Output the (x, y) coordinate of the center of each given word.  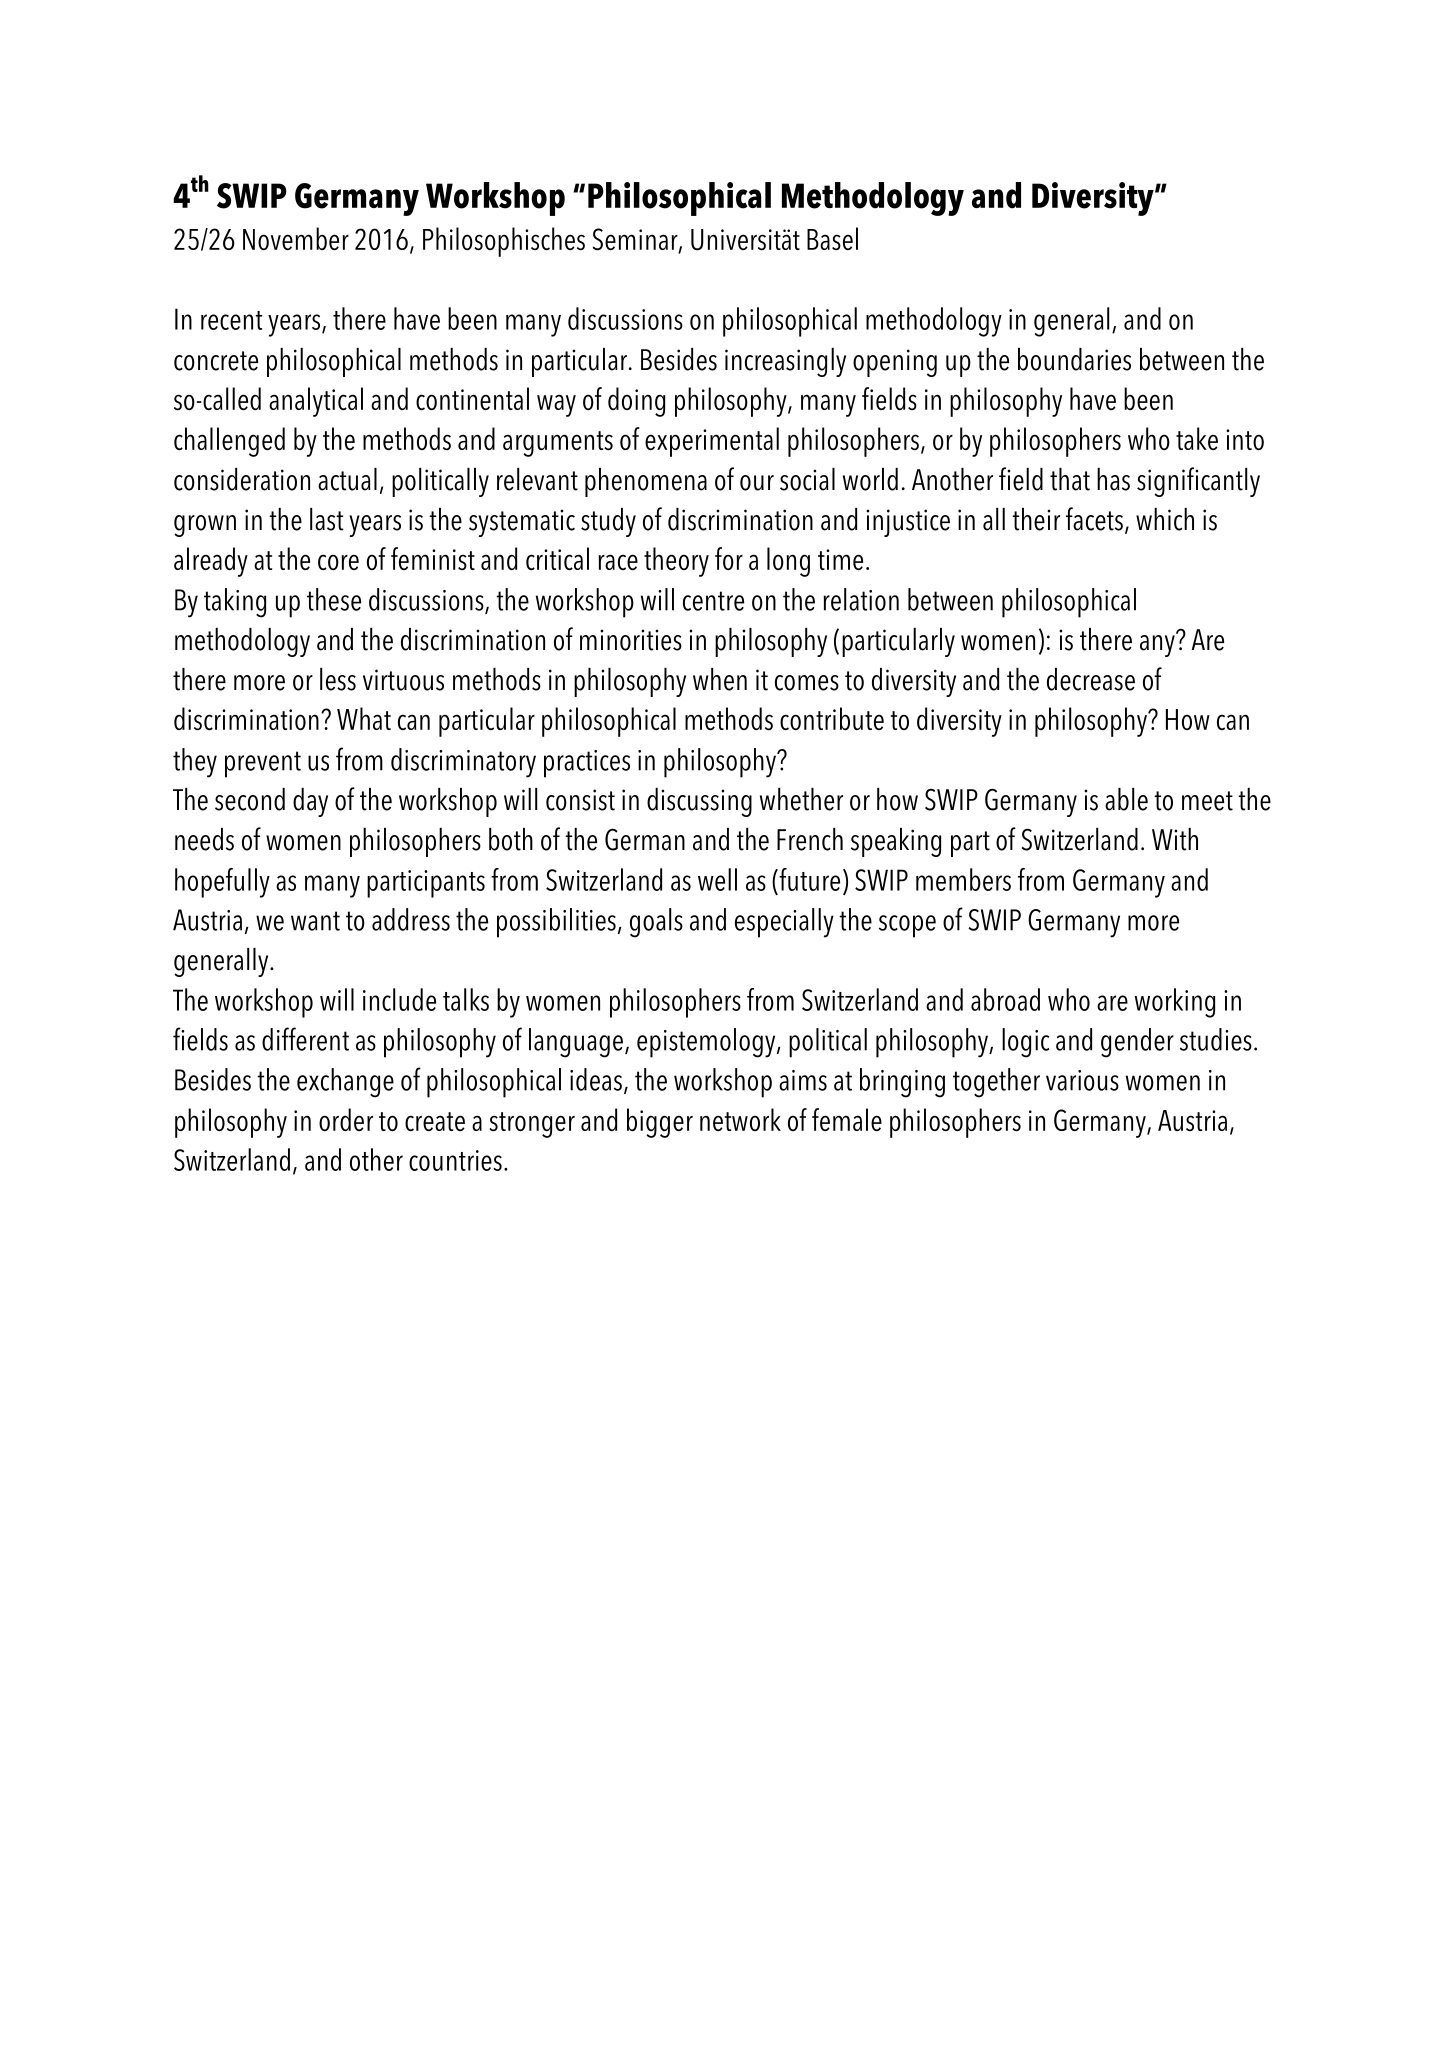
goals (656, 923)
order (346, 1119)
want (315, 921)
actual (347, 479)
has (1113, 479)
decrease (1091, 679)
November (296, 238)
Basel (832, 238)
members (963, 879)
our (757, 483)
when (720, 679)
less (338, 679)
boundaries (1074, 359)
